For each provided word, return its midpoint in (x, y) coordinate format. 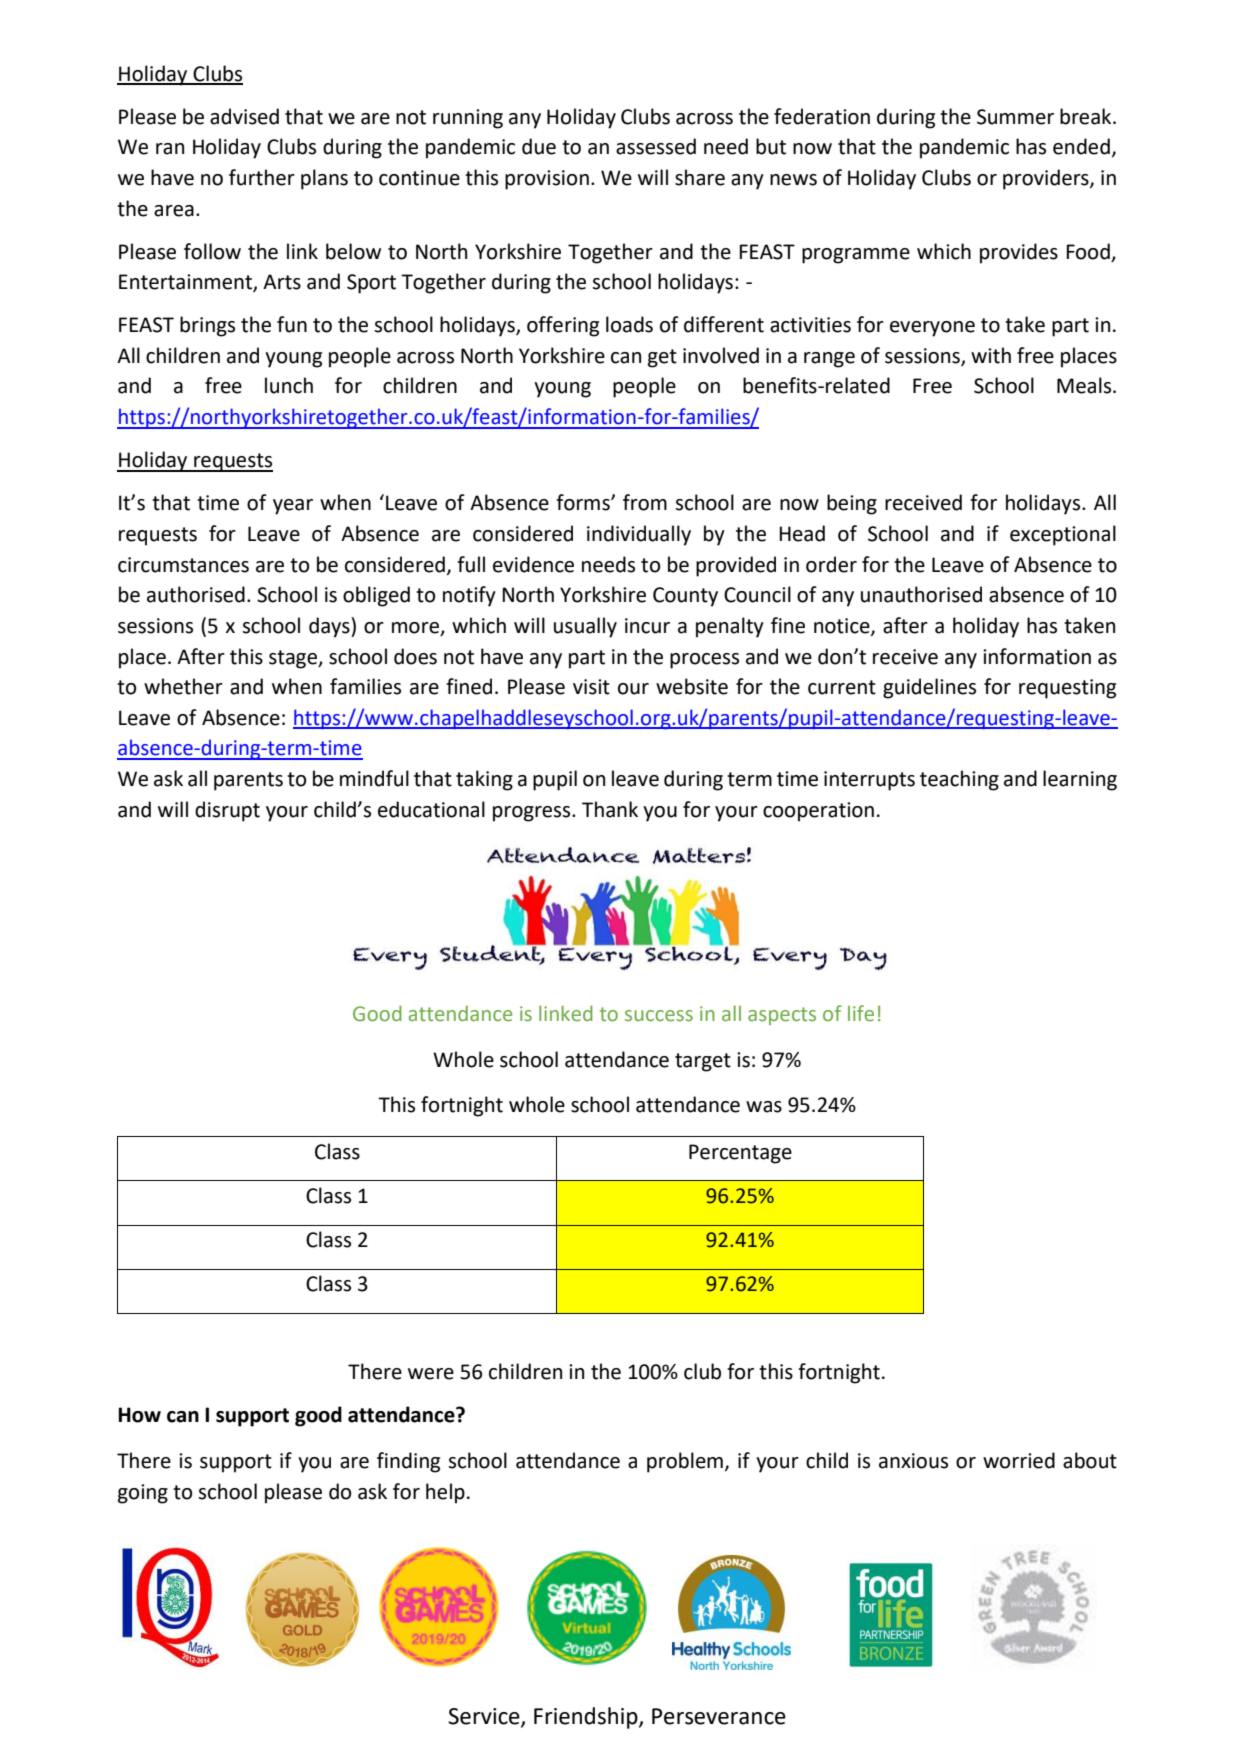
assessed (656, 146)
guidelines (929, 688)
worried (1019, 1460)
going (143, 1494)
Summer (1015, 117)
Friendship (587, 1718)
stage (294, 659)
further (262, 177)
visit (591, 687)
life (861, 1013)
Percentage (740, 1154)
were (431, 1374)
